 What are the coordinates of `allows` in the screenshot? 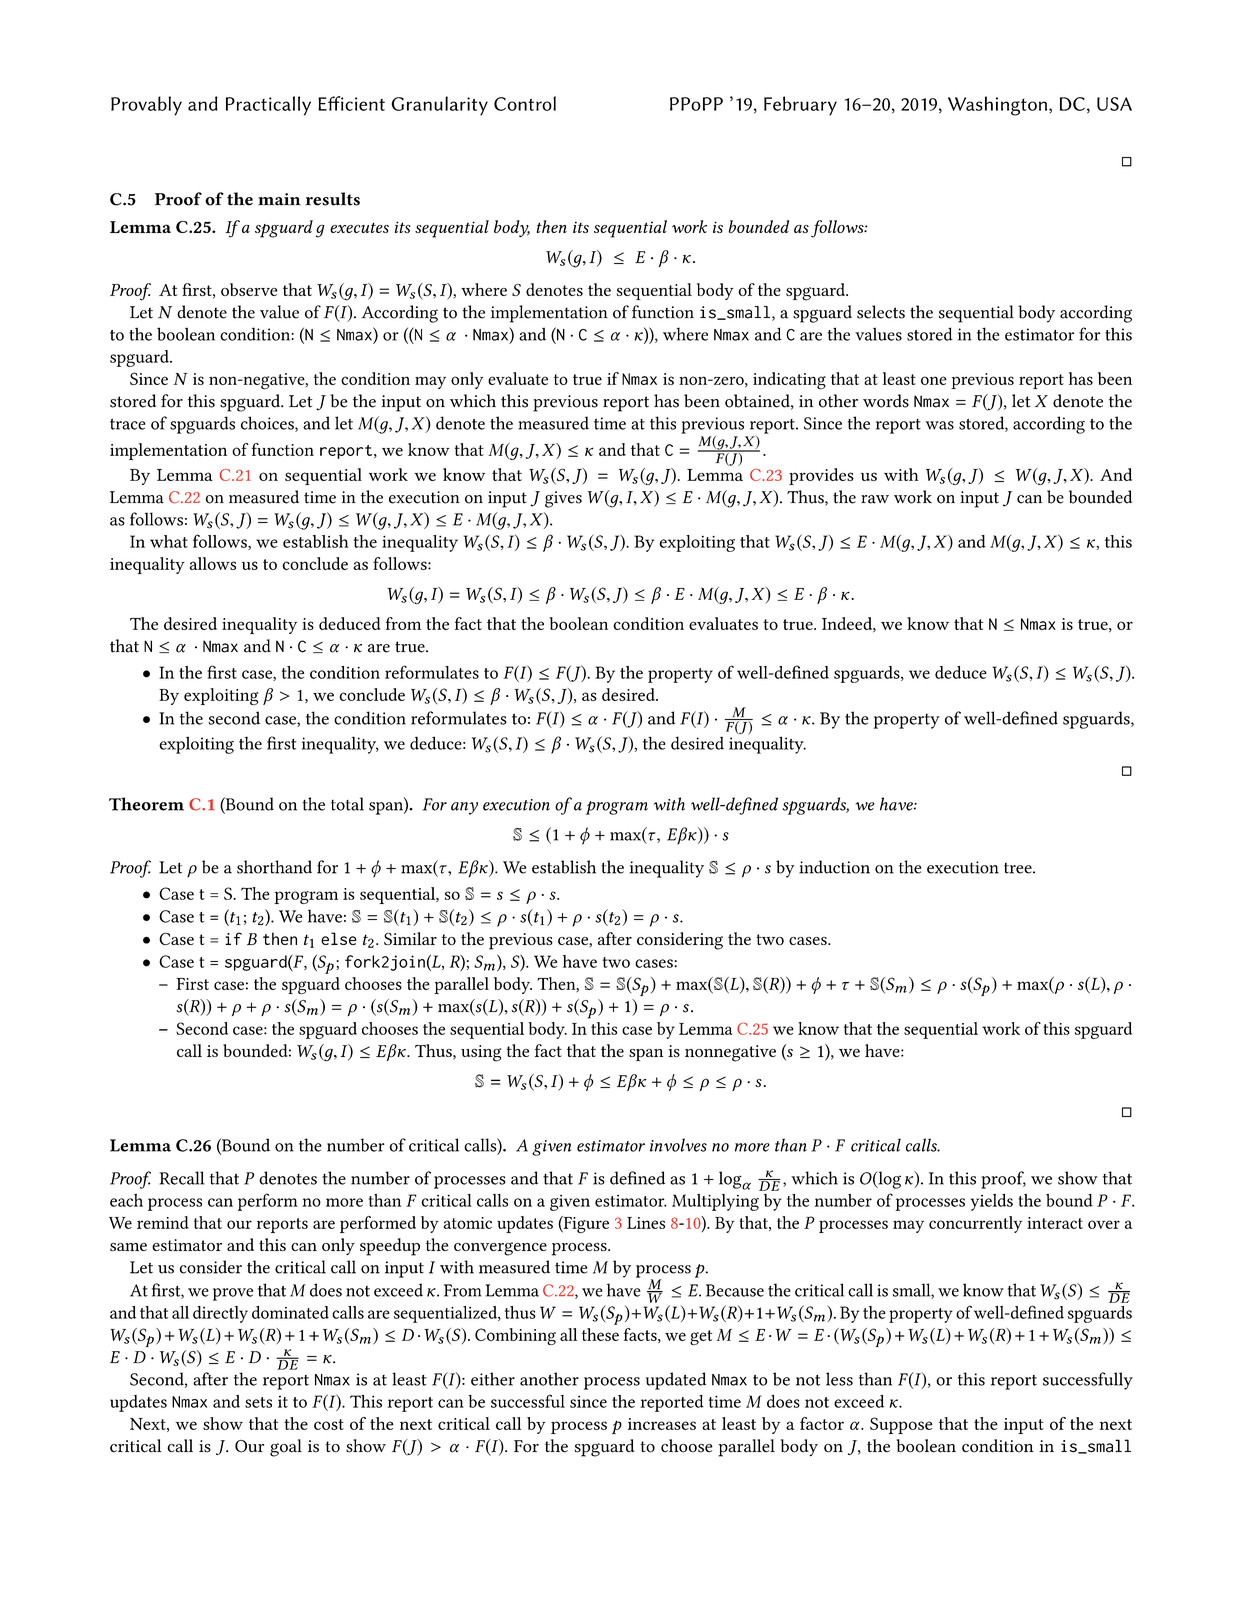 It's located at (213, 563).
